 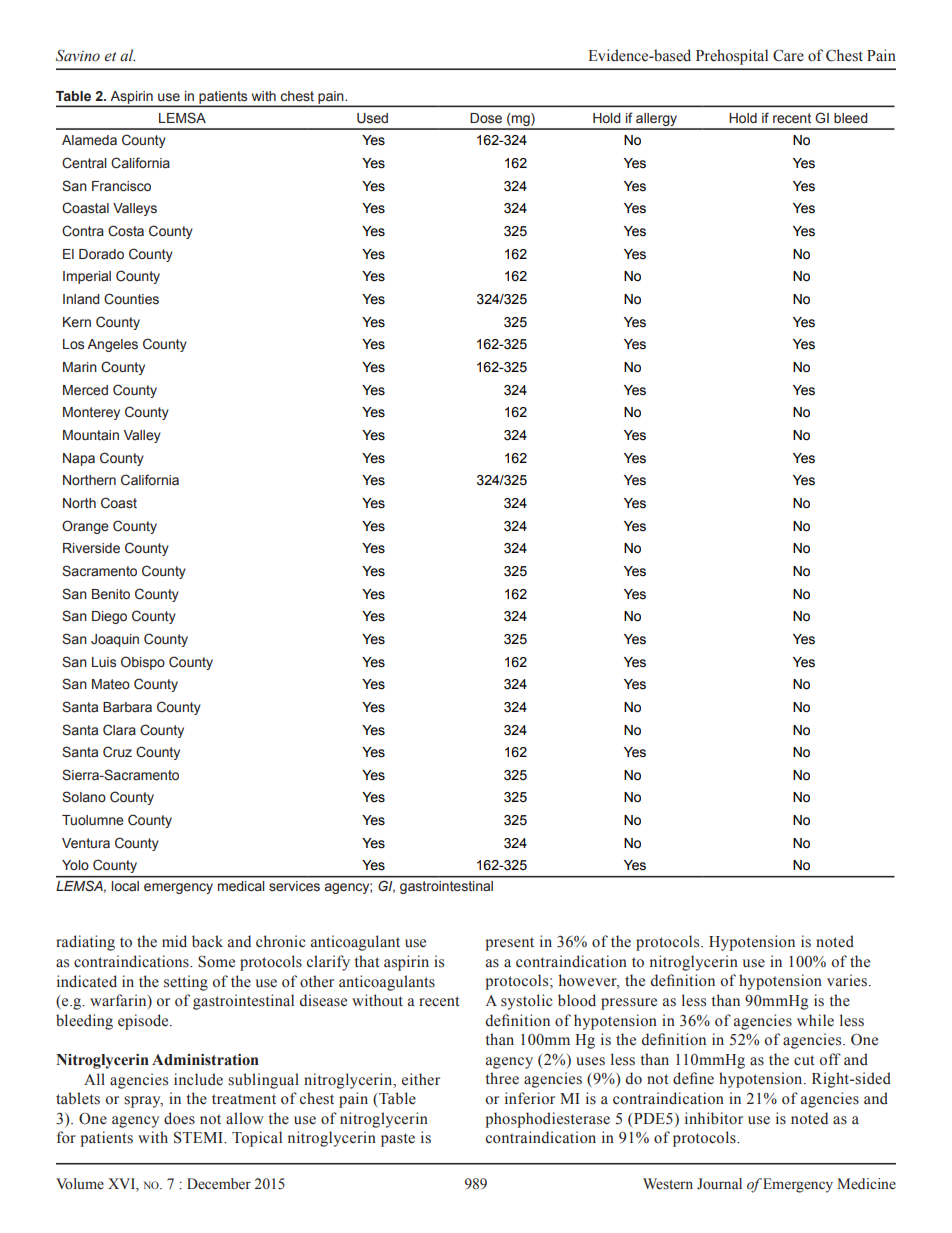 What do you see at coordinates (115, 640) in the screenshot?
I see `Joaquin` at bounding box center [115, 640].
